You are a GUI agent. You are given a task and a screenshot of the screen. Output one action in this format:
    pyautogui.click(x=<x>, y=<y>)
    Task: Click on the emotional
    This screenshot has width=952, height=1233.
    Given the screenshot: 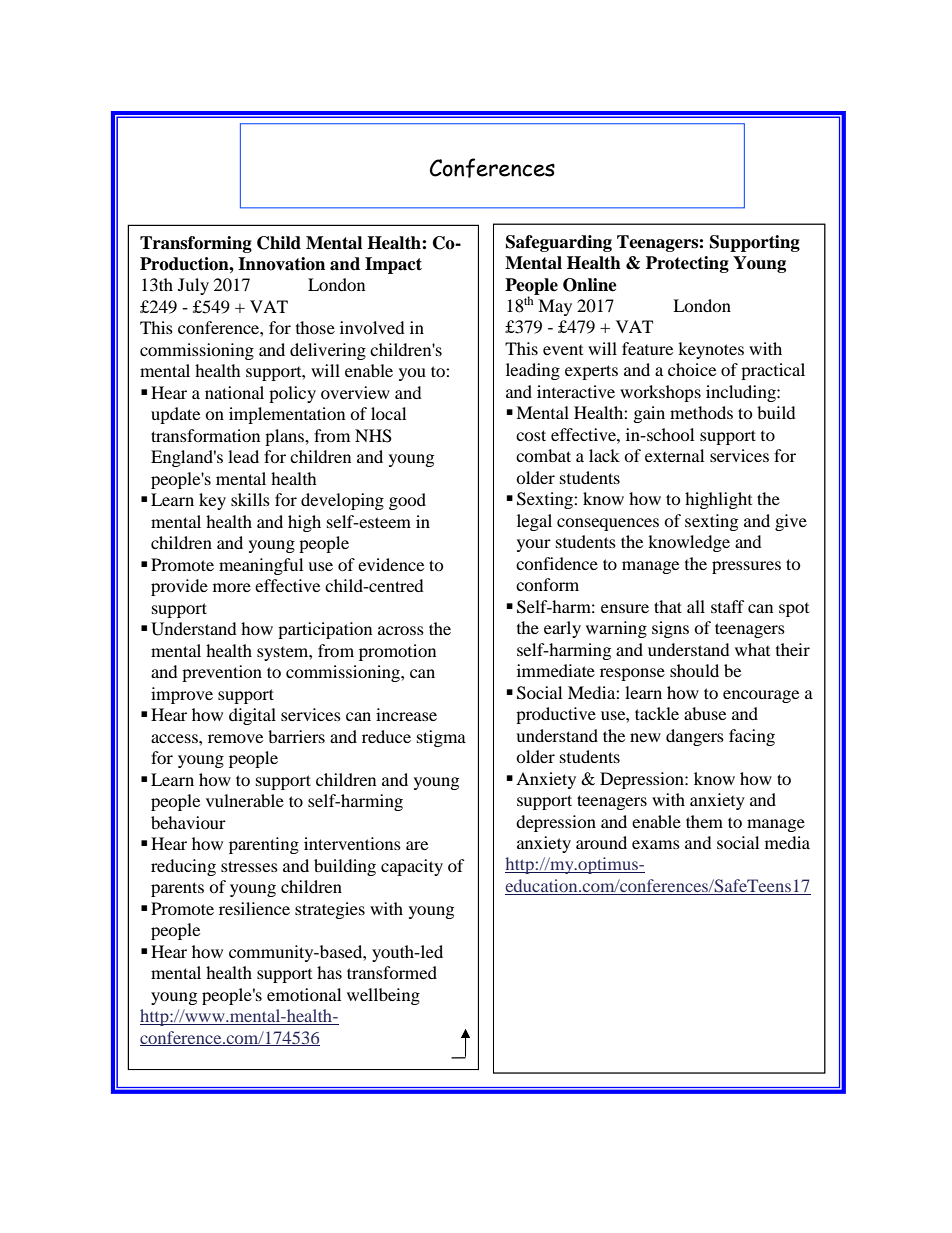 What is the action you would take?
    pyautogui.click(x=304, y=994)
